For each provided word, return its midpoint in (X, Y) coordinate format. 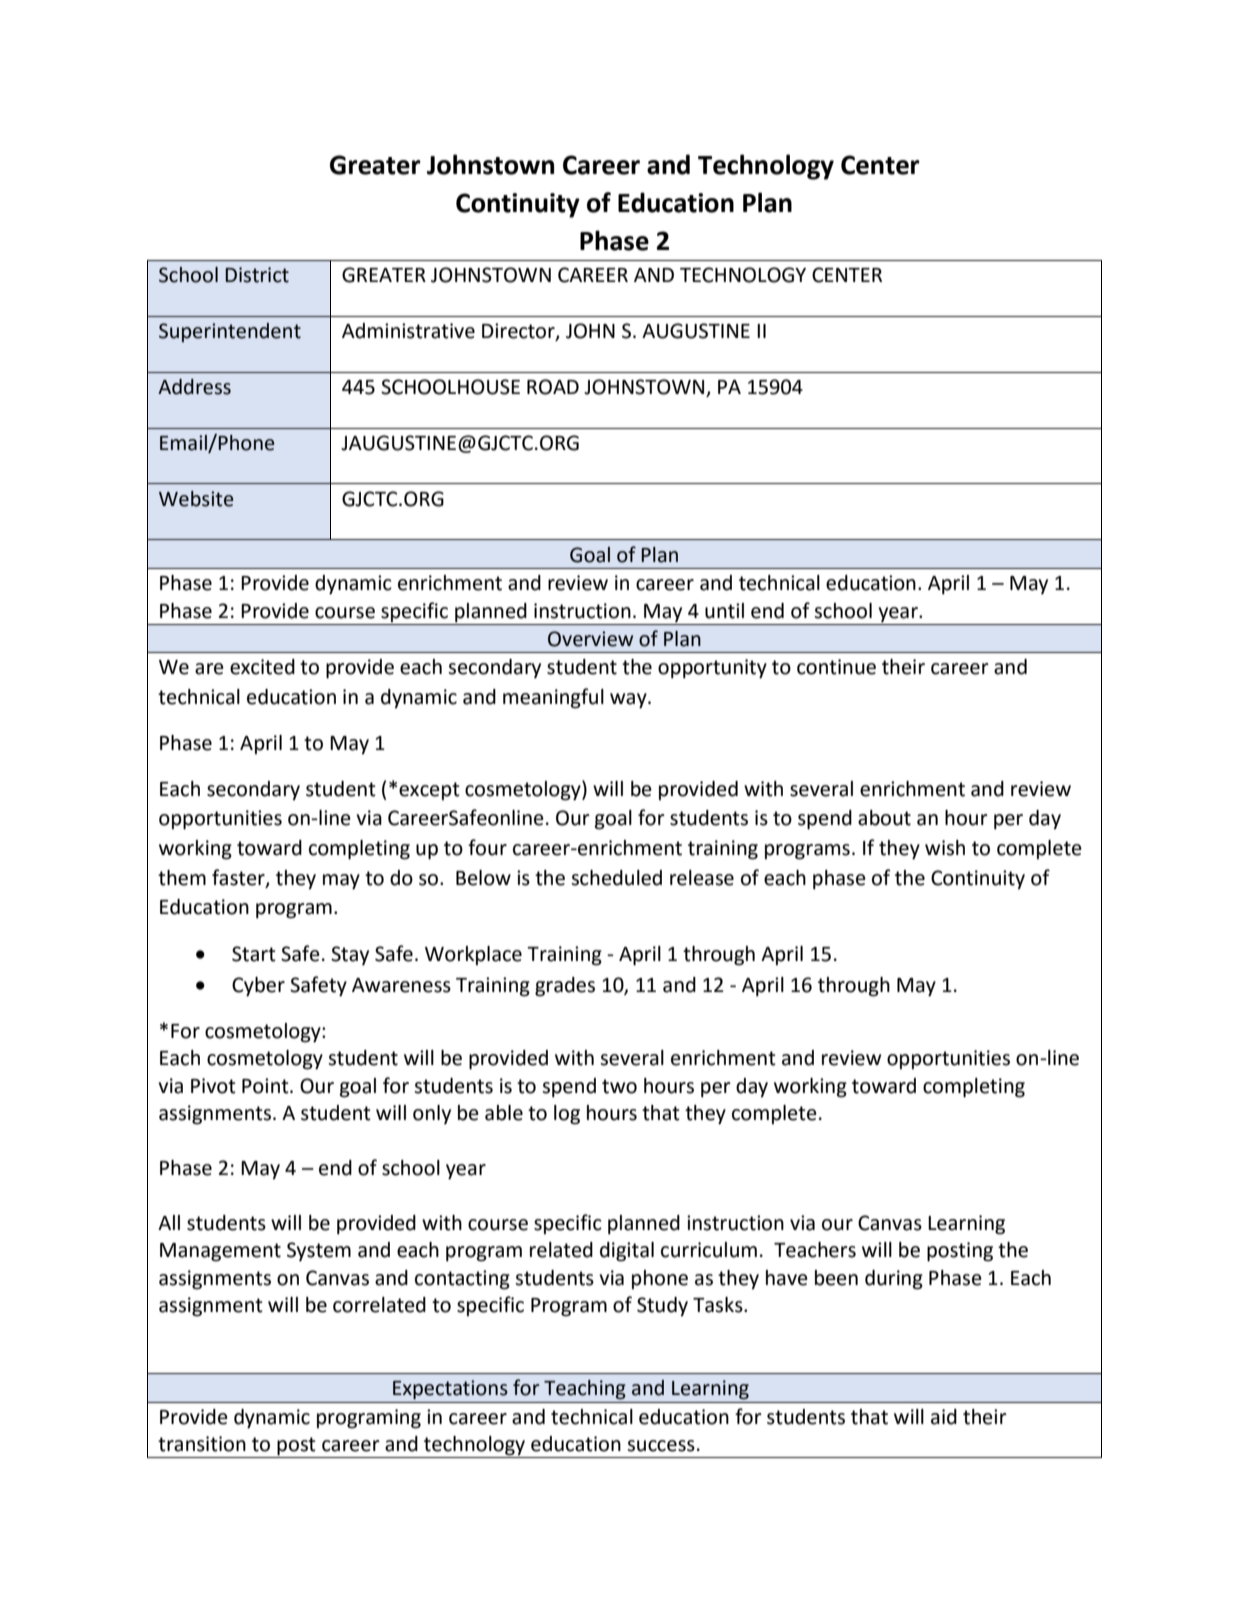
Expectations (450, 1390)
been (836, 1278)
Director (519, 332)
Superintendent (230, 332)
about (884, 818)
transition (202, 1444)
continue (836, 667)
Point (266, 1086)
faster (239, 878)
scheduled (616, 878)
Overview (590, 639)
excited (262, 667)
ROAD (553, 387)
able (504, 1113)
